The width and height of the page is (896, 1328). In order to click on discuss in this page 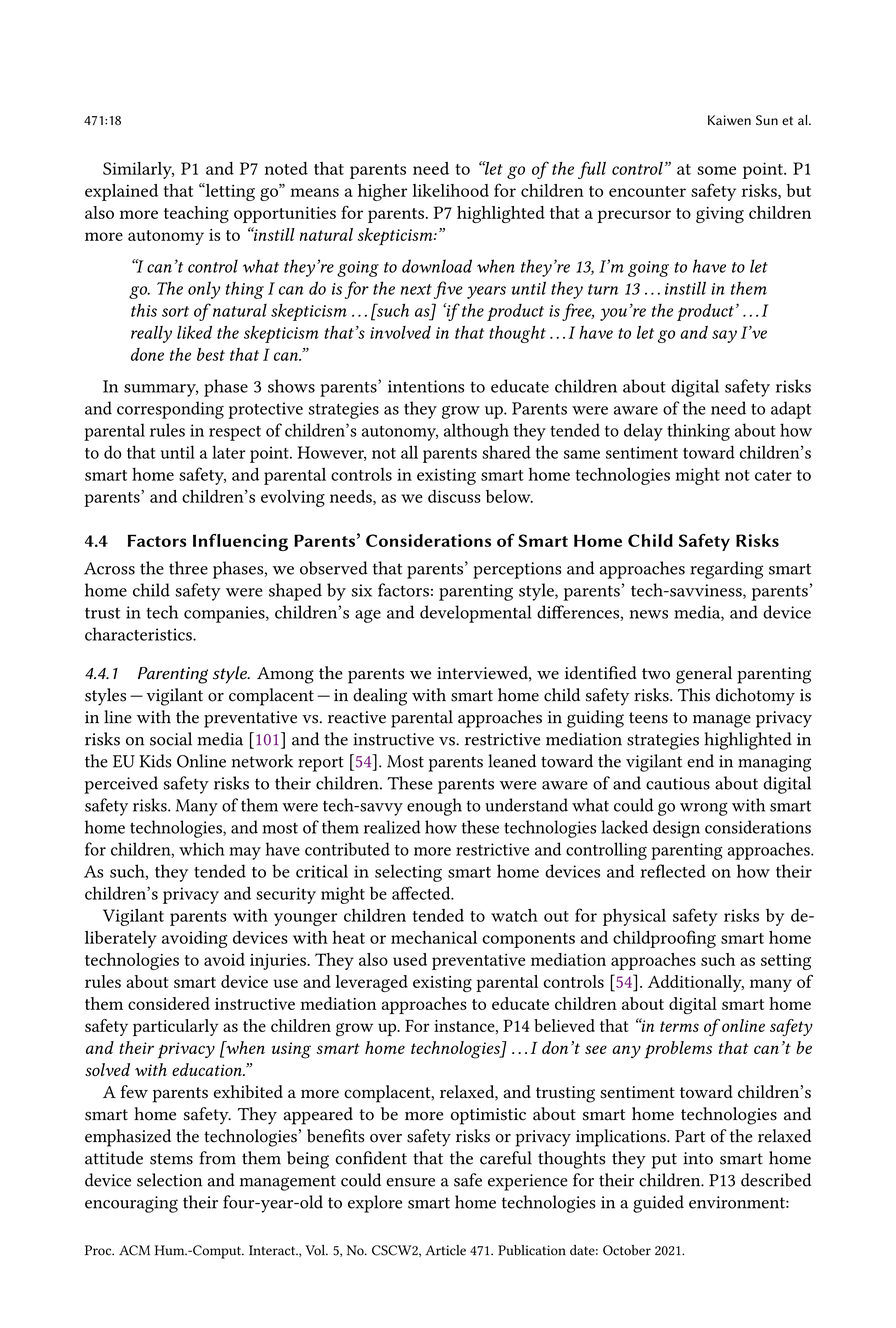, I will do `click(454, 496)`.
